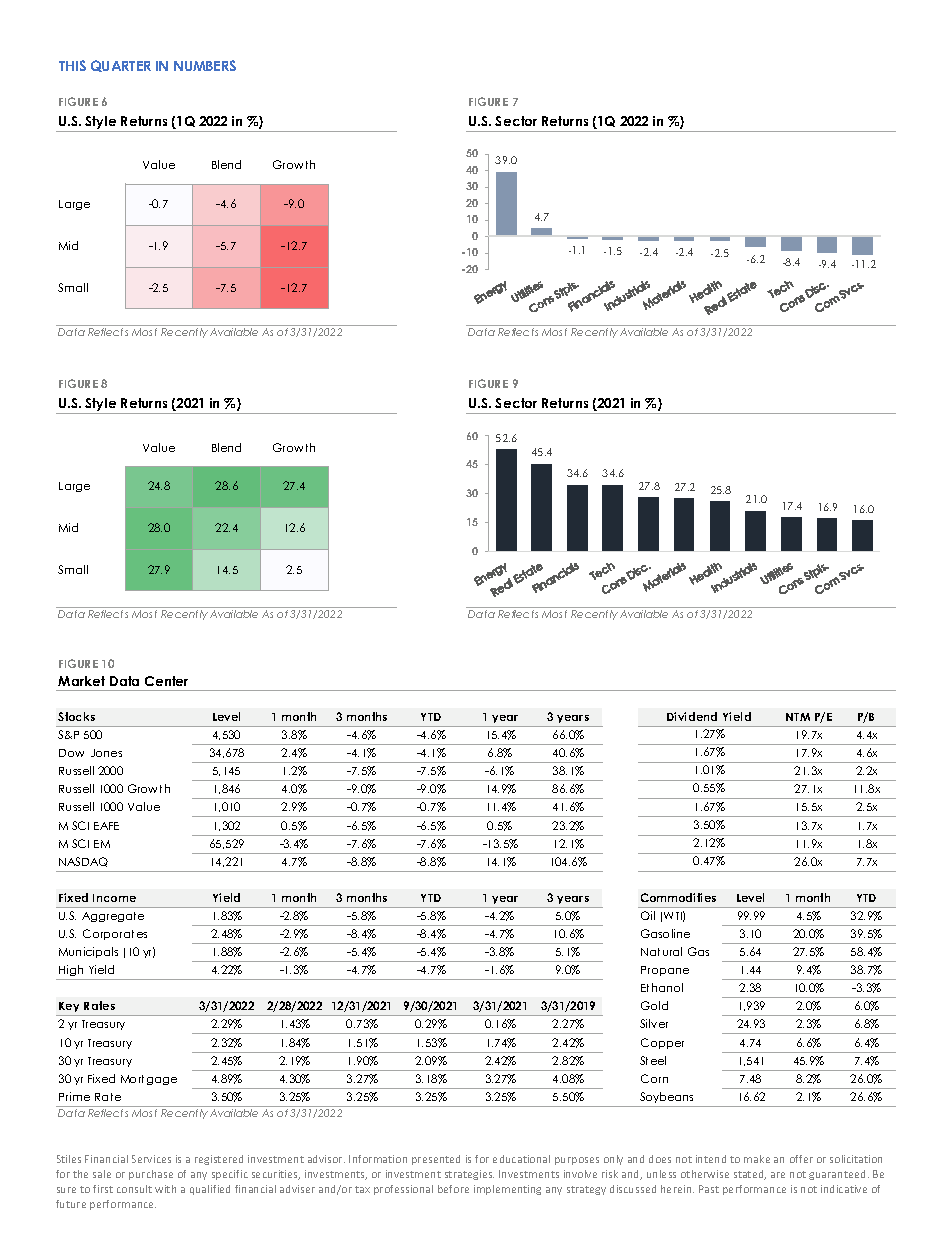  I want to click on purchase, so click(151, 1175).
